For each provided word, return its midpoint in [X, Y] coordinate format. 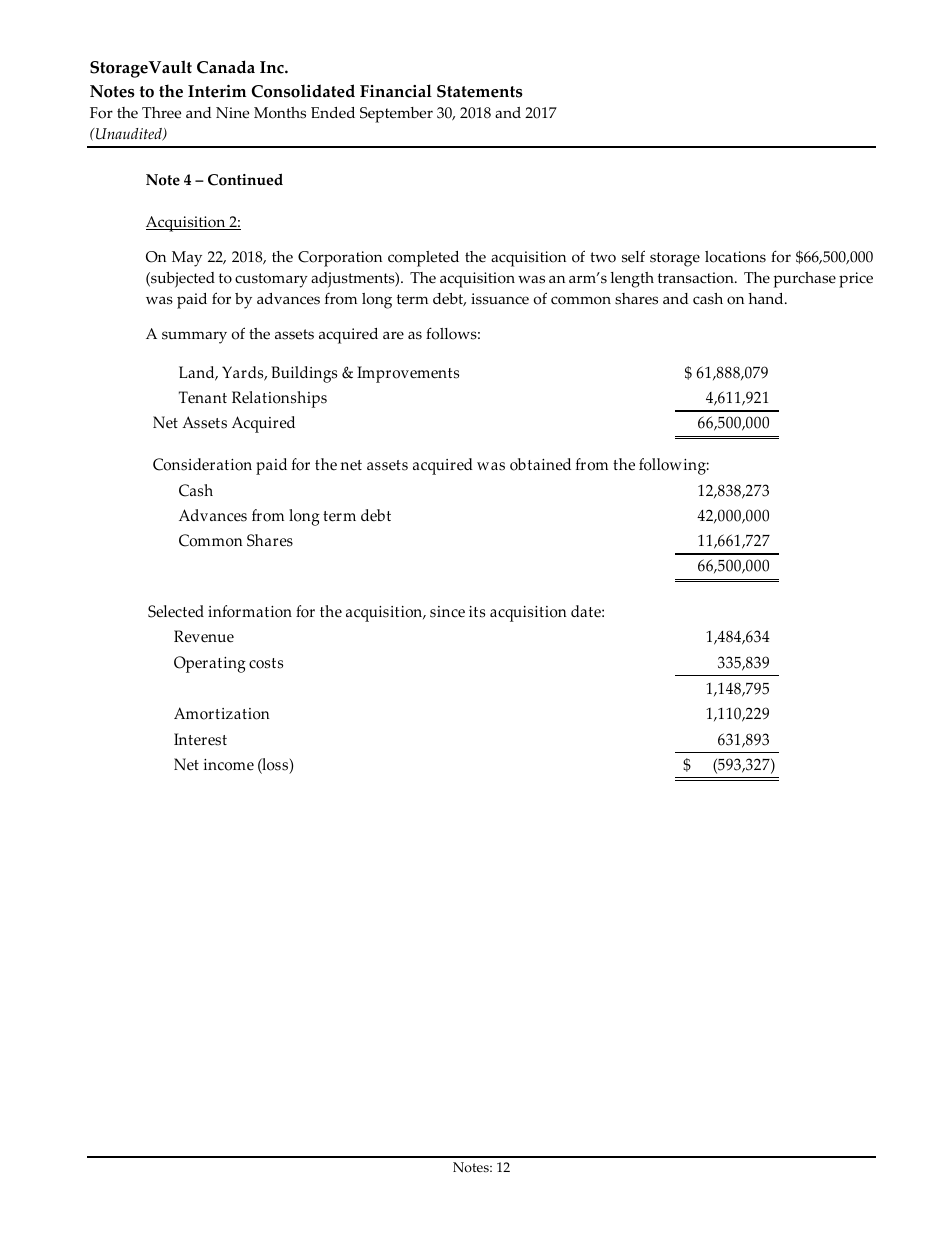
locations [735, 257]
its [477, 612]
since [447, 612]
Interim [217, 91]
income [229, 765]
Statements [480, 91]
